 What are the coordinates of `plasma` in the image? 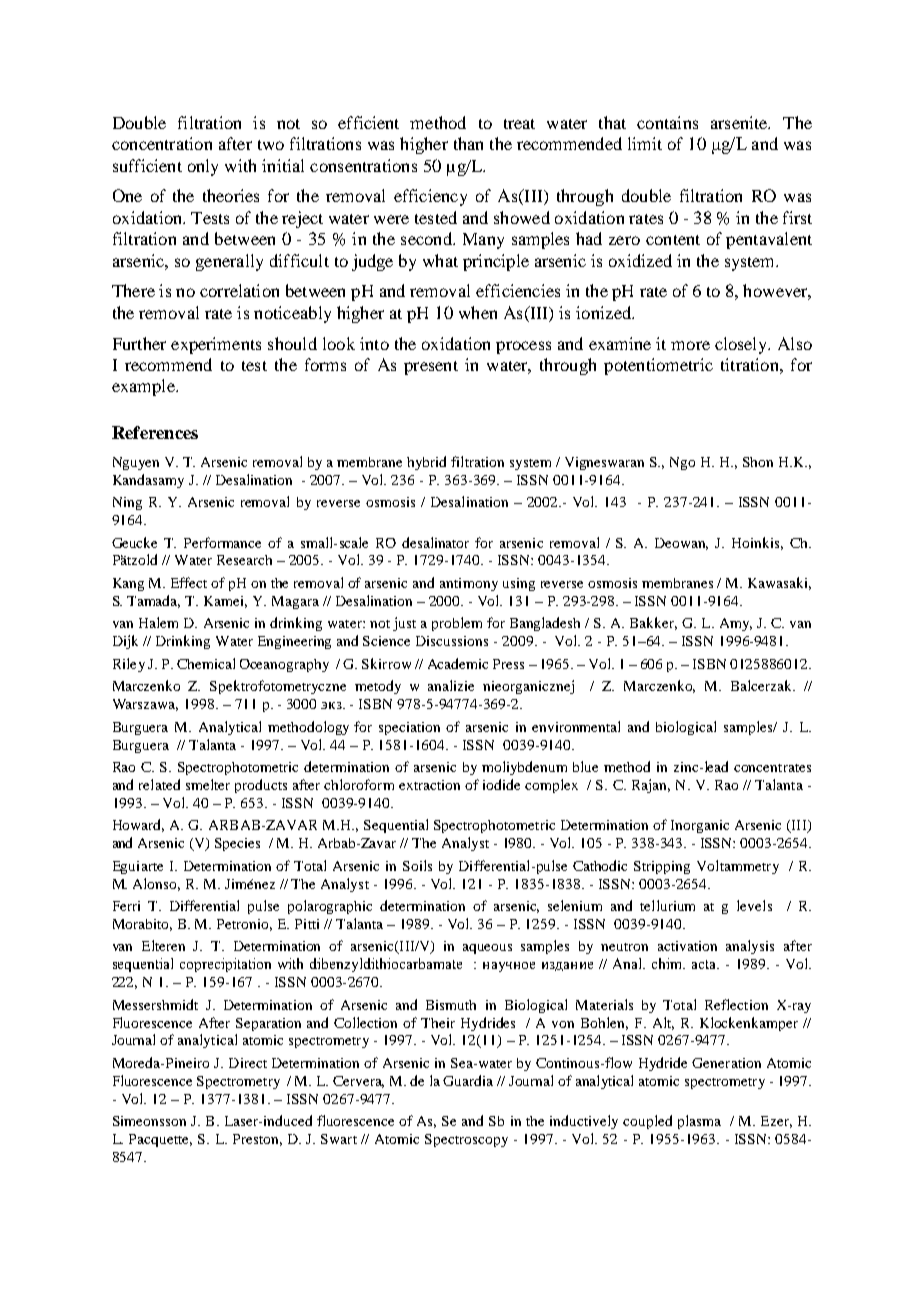 It's located at (699, 1122).
